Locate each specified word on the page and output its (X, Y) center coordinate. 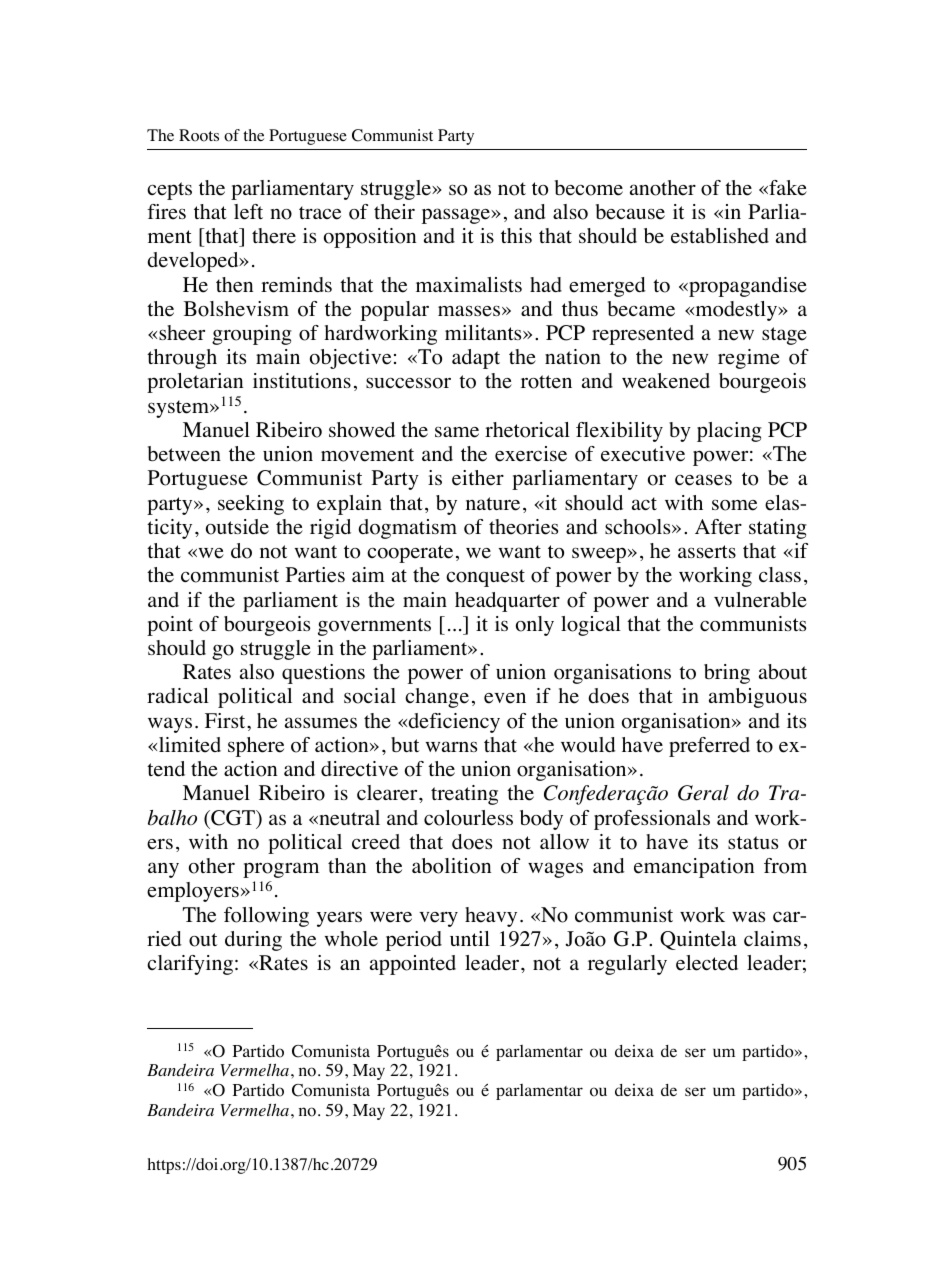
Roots (199, 135)
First (226, 720)
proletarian (195, 383)
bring (727, 674)
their (394, 212)
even (505, 698)
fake (787, 188)
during (253, 941)
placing (729, 432)
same (457, 432)
